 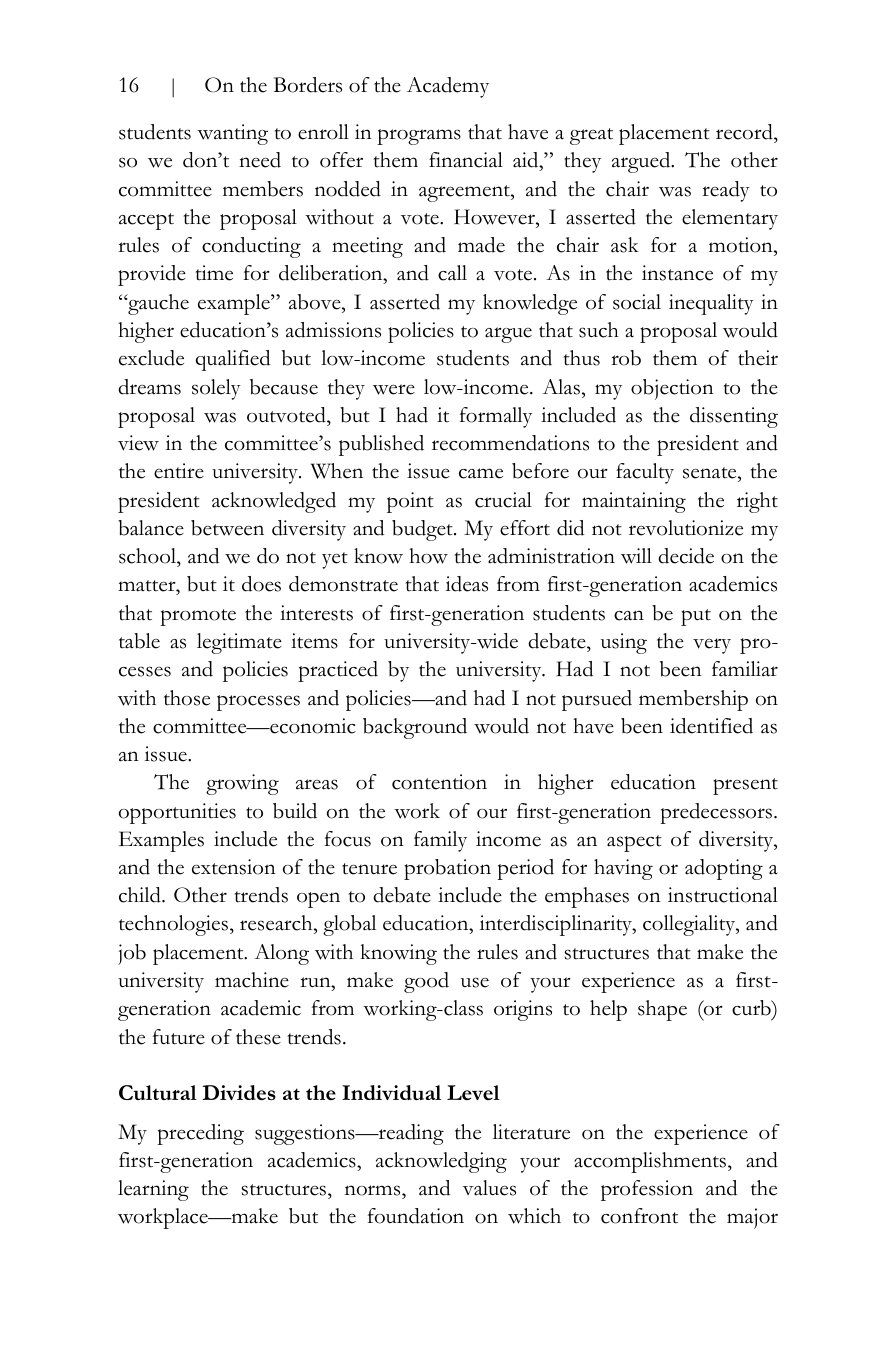 What do you see at coordinates (452, 273) in the document?
I see `call` at bounding box center [452, 273].
